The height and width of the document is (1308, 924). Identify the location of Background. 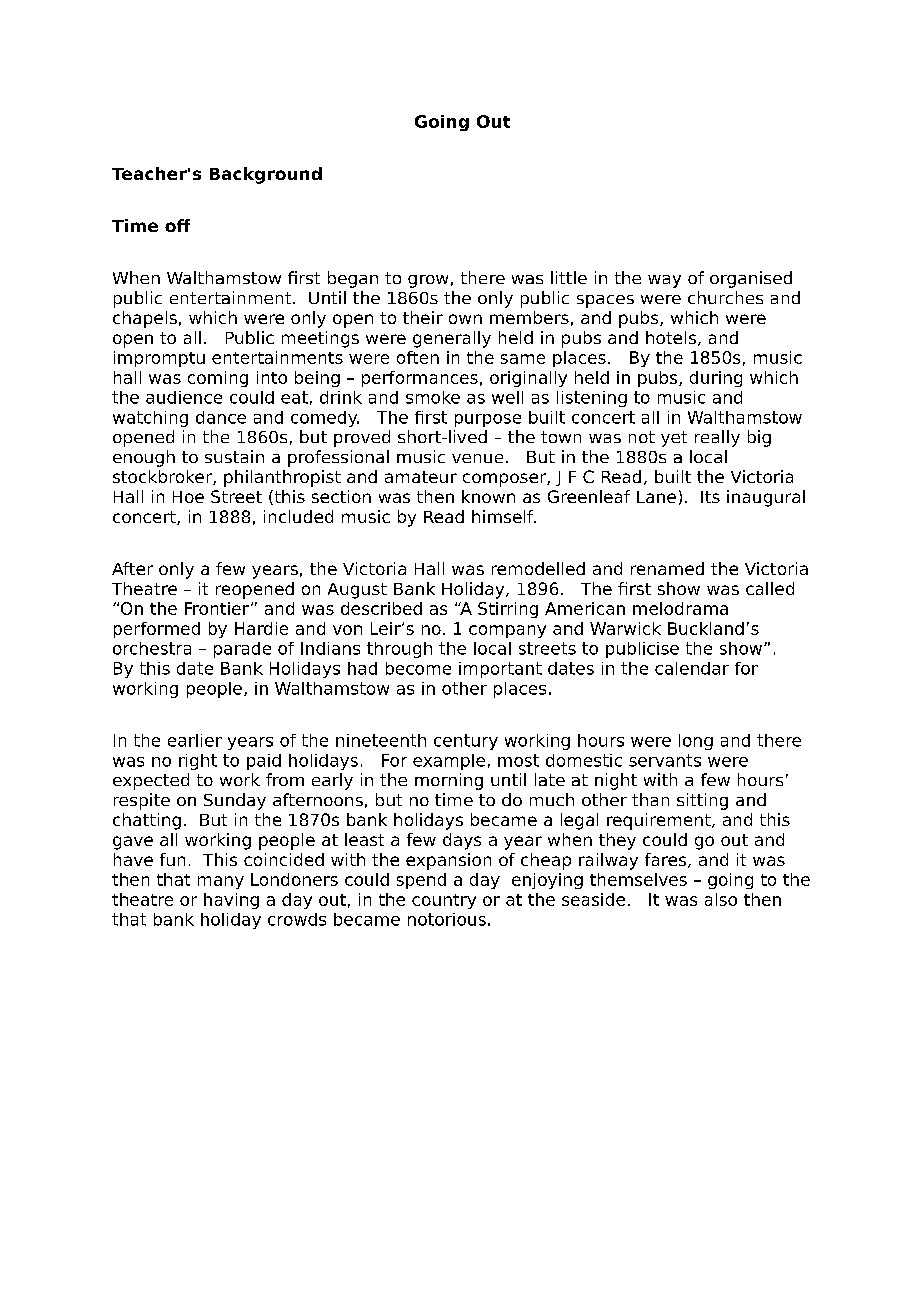
(266, 175).
